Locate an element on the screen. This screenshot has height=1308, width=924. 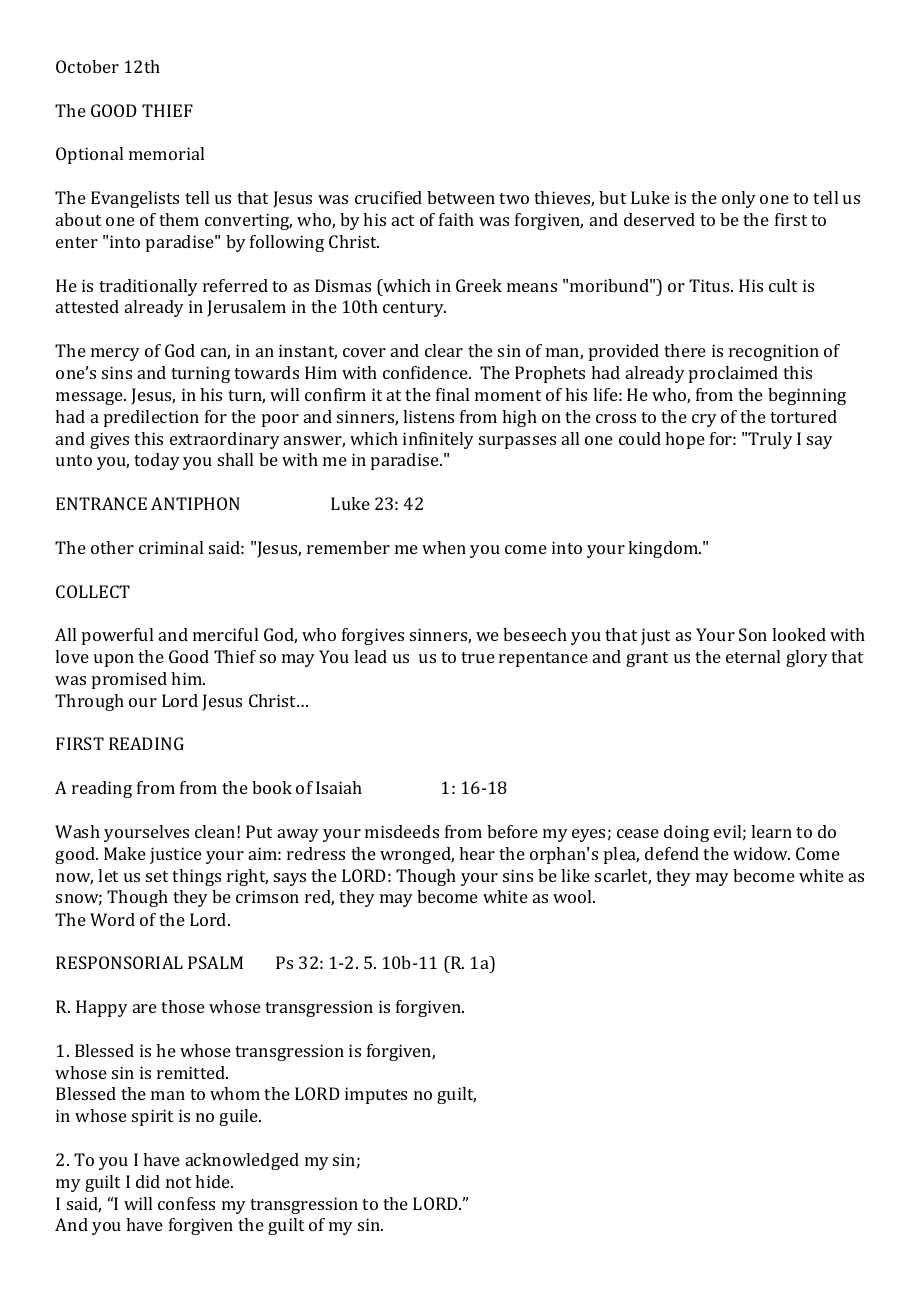
hope is located at coordinates (685, 440).
